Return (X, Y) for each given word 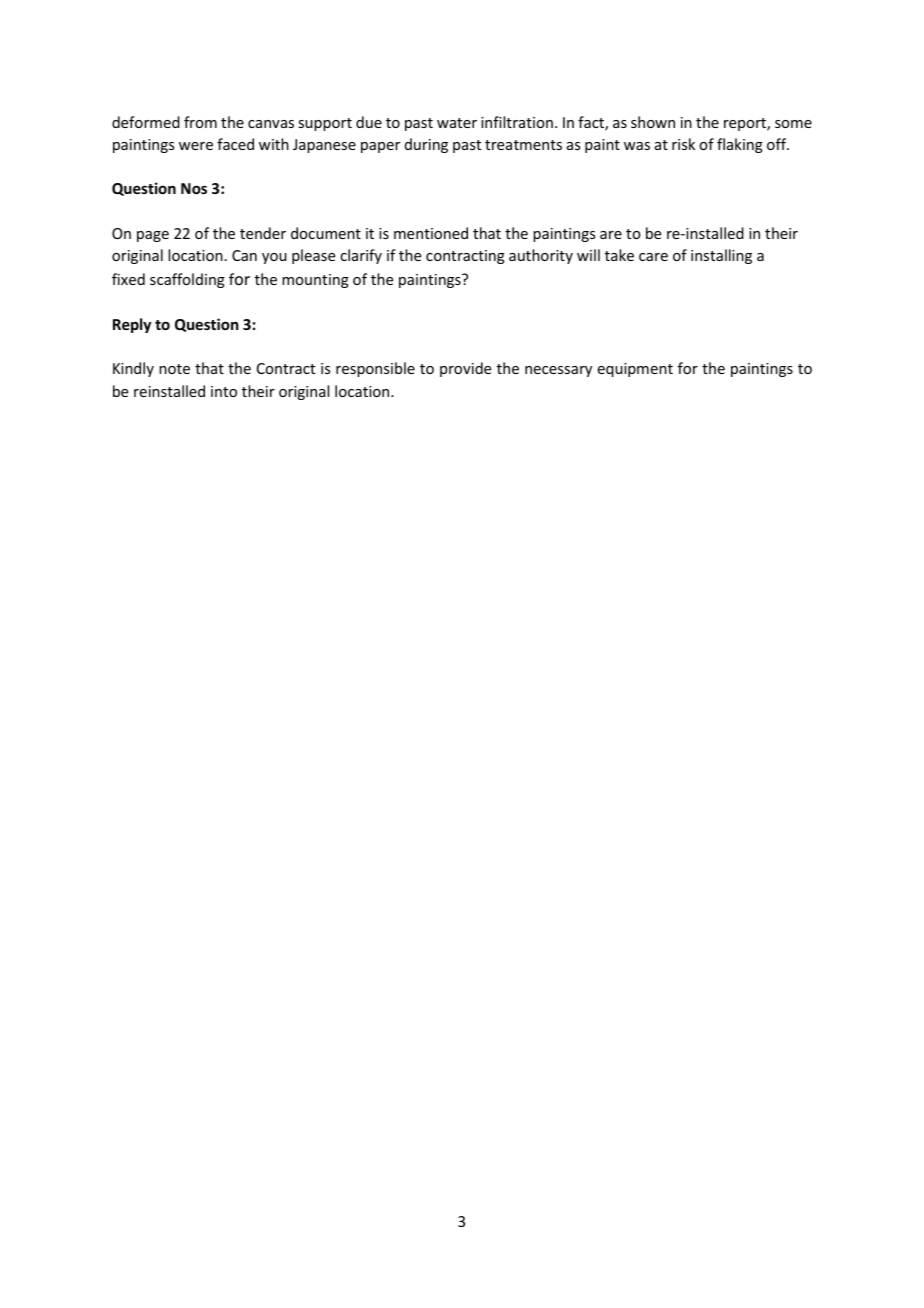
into (224, 391)
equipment (635, 370)
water (457, 123)
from (200, 122)
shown (653, 122)
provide (465, 369)
